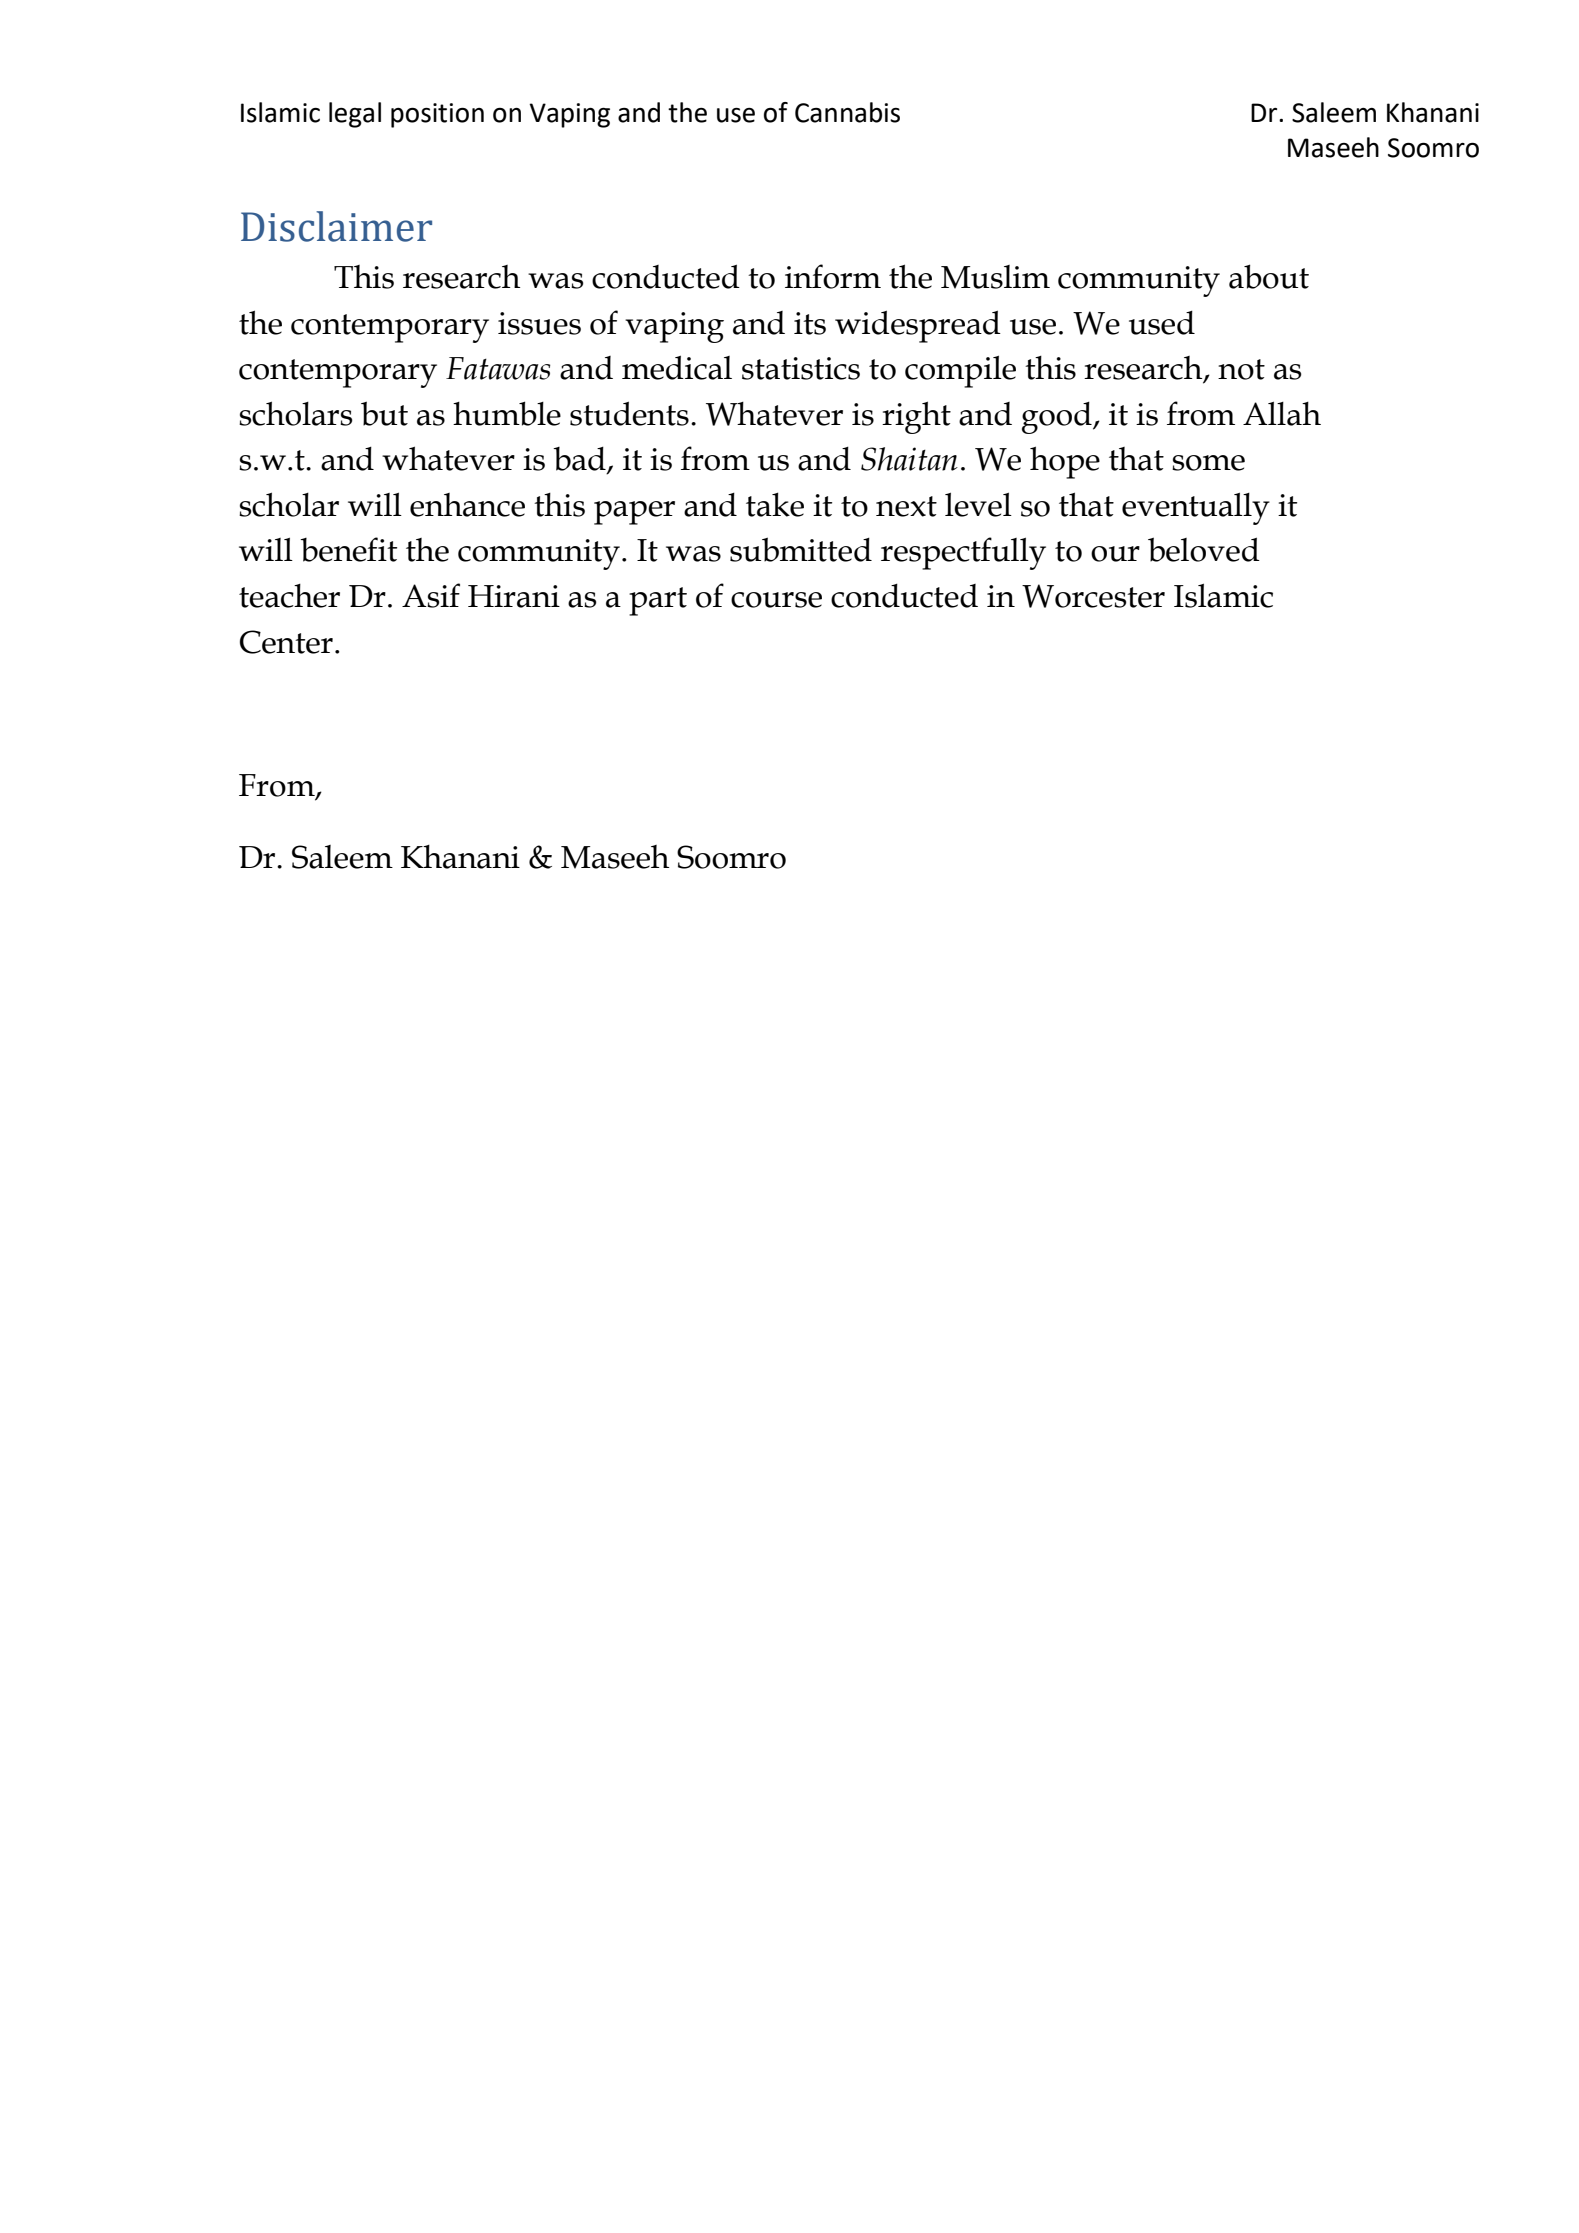 The width and height of the image is (1579, 2233). Describe the element at coordinates (1093, 596) in the image. I see `Worcester` at that location.
